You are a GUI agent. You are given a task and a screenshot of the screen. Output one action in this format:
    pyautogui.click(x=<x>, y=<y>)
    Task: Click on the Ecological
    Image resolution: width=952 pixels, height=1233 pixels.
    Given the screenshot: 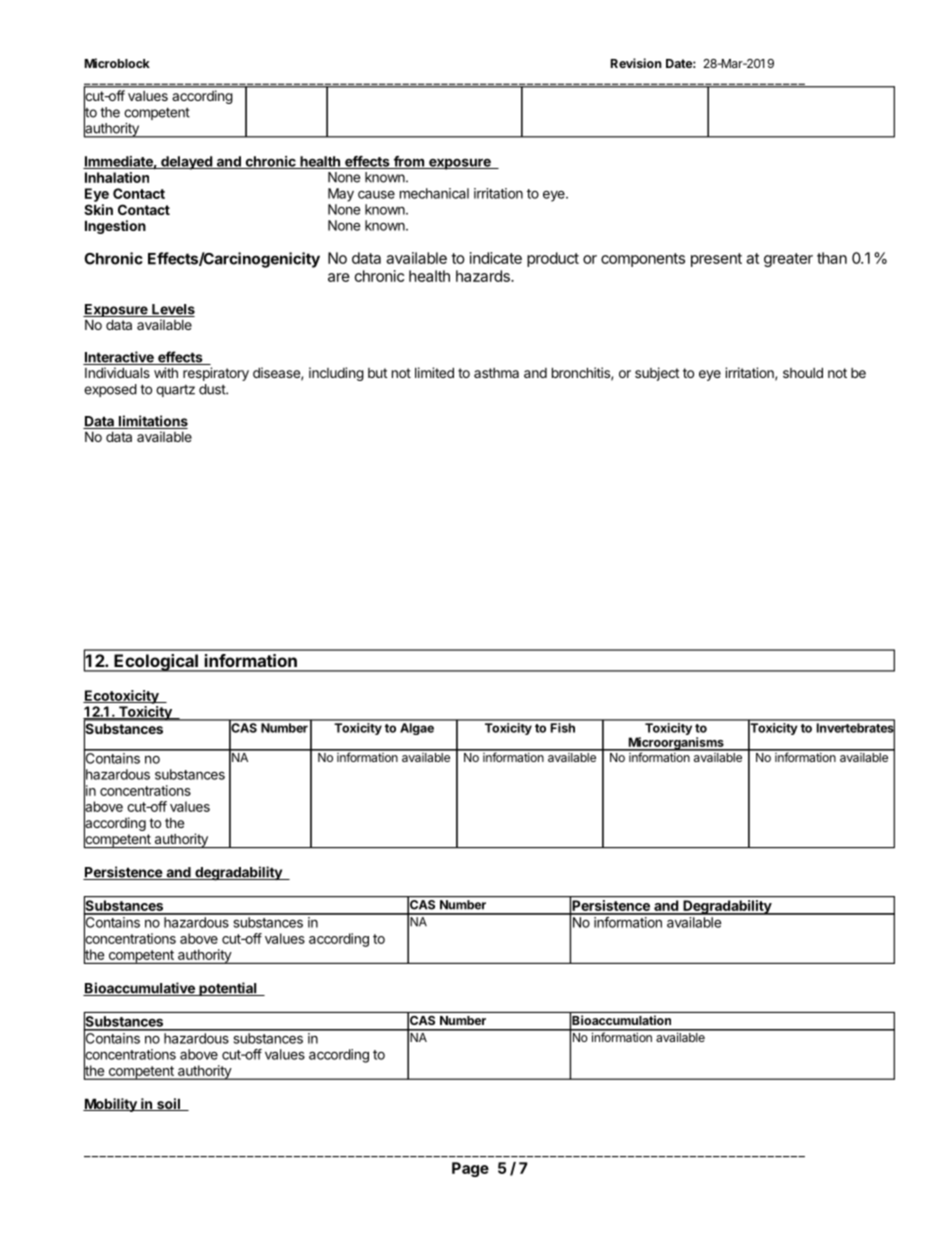 What is the action you would take?
    pyautogui.click(x=156, y=663)
